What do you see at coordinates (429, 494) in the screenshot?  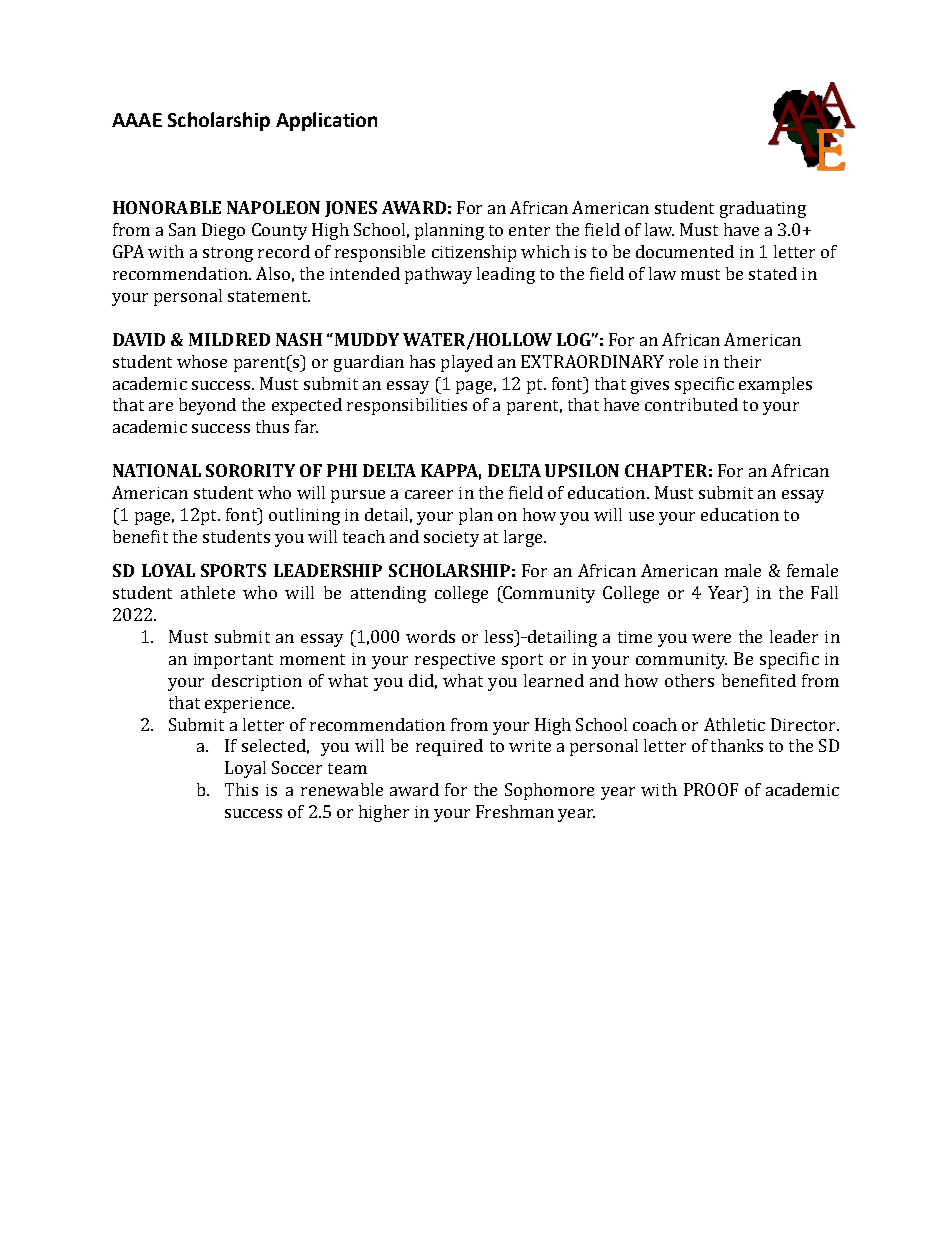 I see `career` at bounding box center [429, 494].
